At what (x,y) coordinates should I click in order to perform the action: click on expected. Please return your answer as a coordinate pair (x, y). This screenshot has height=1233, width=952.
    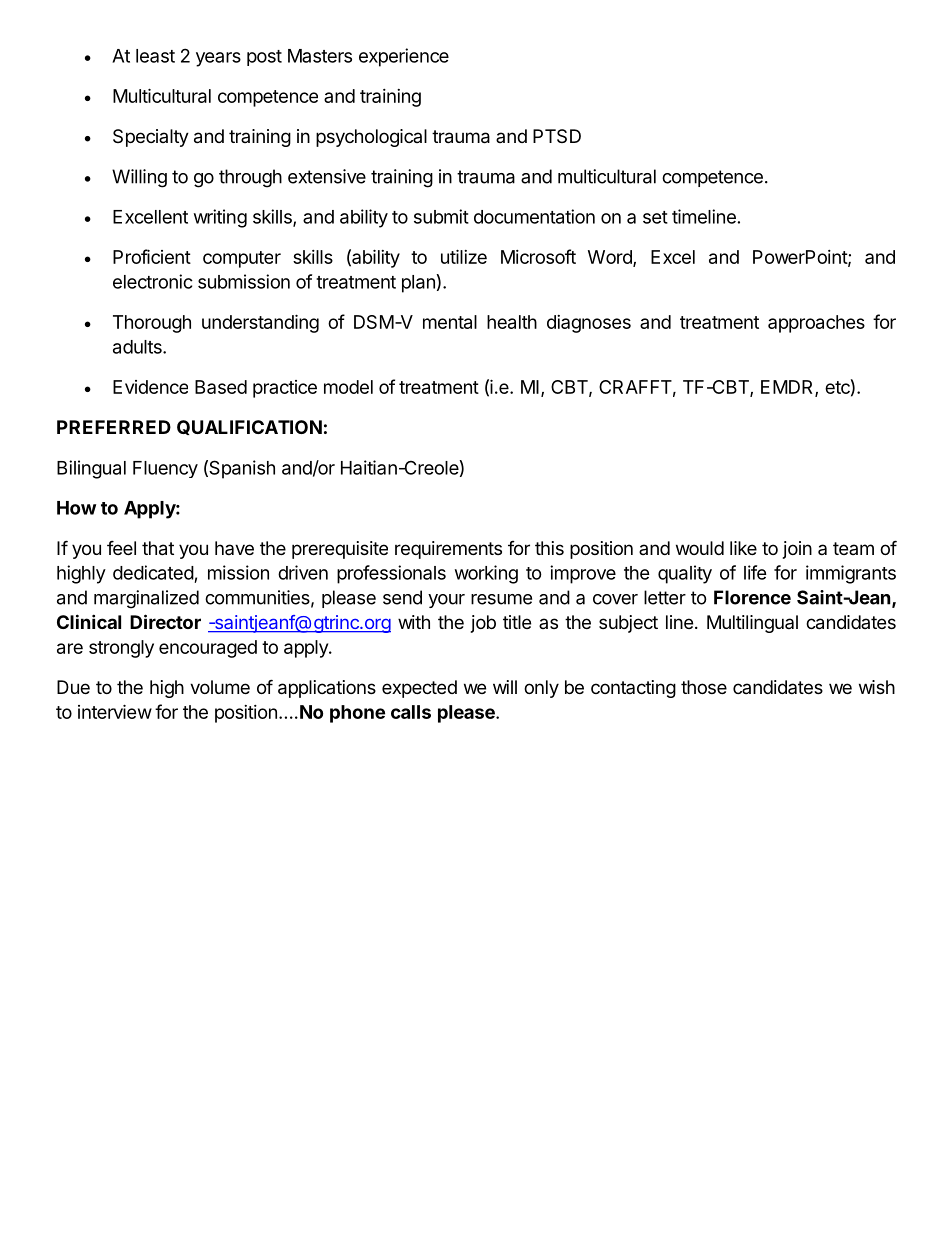
    Looking at the image, I should click on (419, 689).
